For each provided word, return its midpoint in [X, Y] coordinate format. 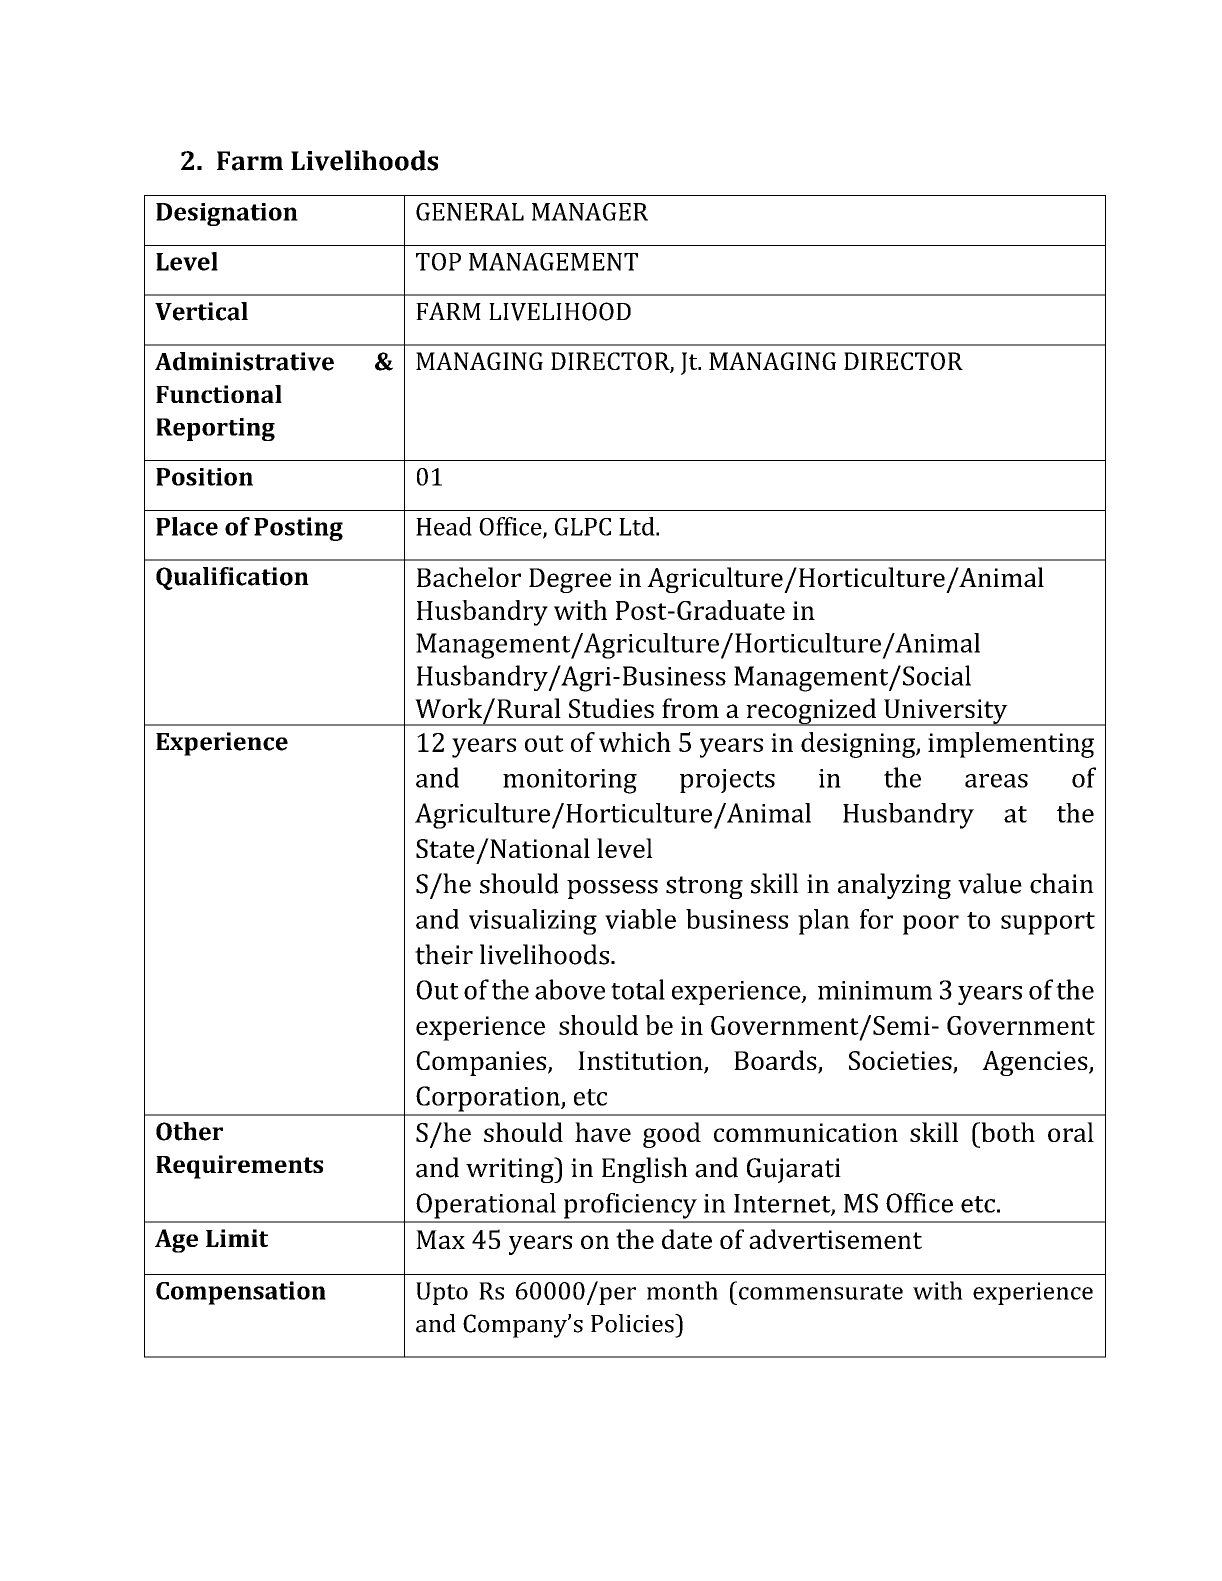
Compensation [241, 1293]
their [444, 954]
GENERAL [470, 212]
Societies [901, 1062]
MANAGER [590, 212]
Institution [641, 1062]
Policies [633, 1323]
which [635, 742]
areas [996, 781]
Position [204, 477]
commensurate [821, 1292]
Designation [227, 214]
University [946, 712]
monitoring [570, 781]
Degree [570, 580]
